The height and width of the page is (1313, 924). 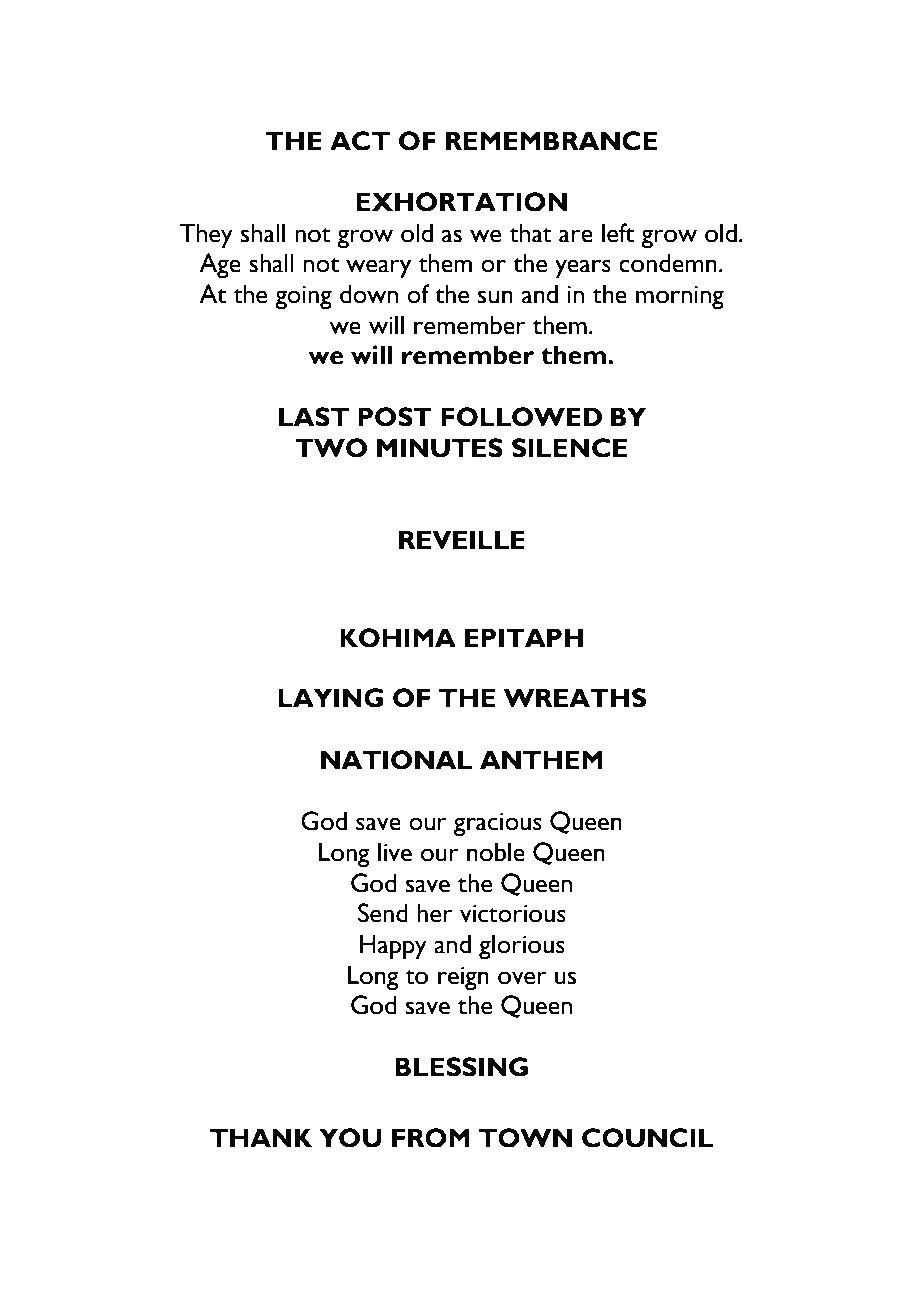 I want to click on MINUTES, so click(x=440, y=448).
